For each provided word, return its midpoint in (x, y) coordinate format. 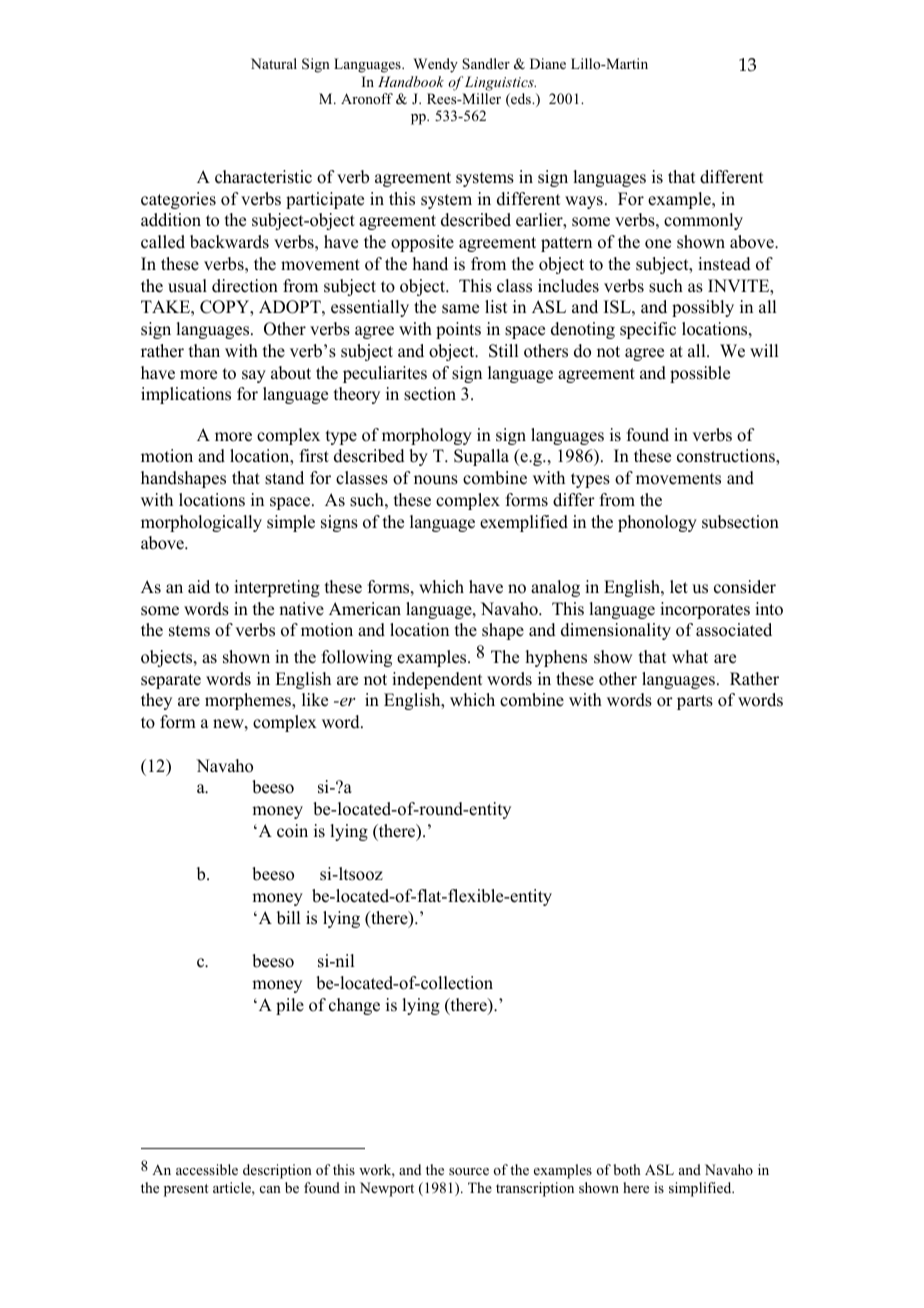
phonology (657, 523)
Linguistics (500, 83)
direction (245, 286)
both (627, 1169)
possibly (703, 308)
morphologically (201, 523)
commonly (703, 221)
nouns (436, 480)
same (460, 309)
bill (288, 918)
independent (437, 680)
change (354, 1006)
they (156, 701)
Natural (274, 63)
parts (695, 702)
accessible (207, 1169)
